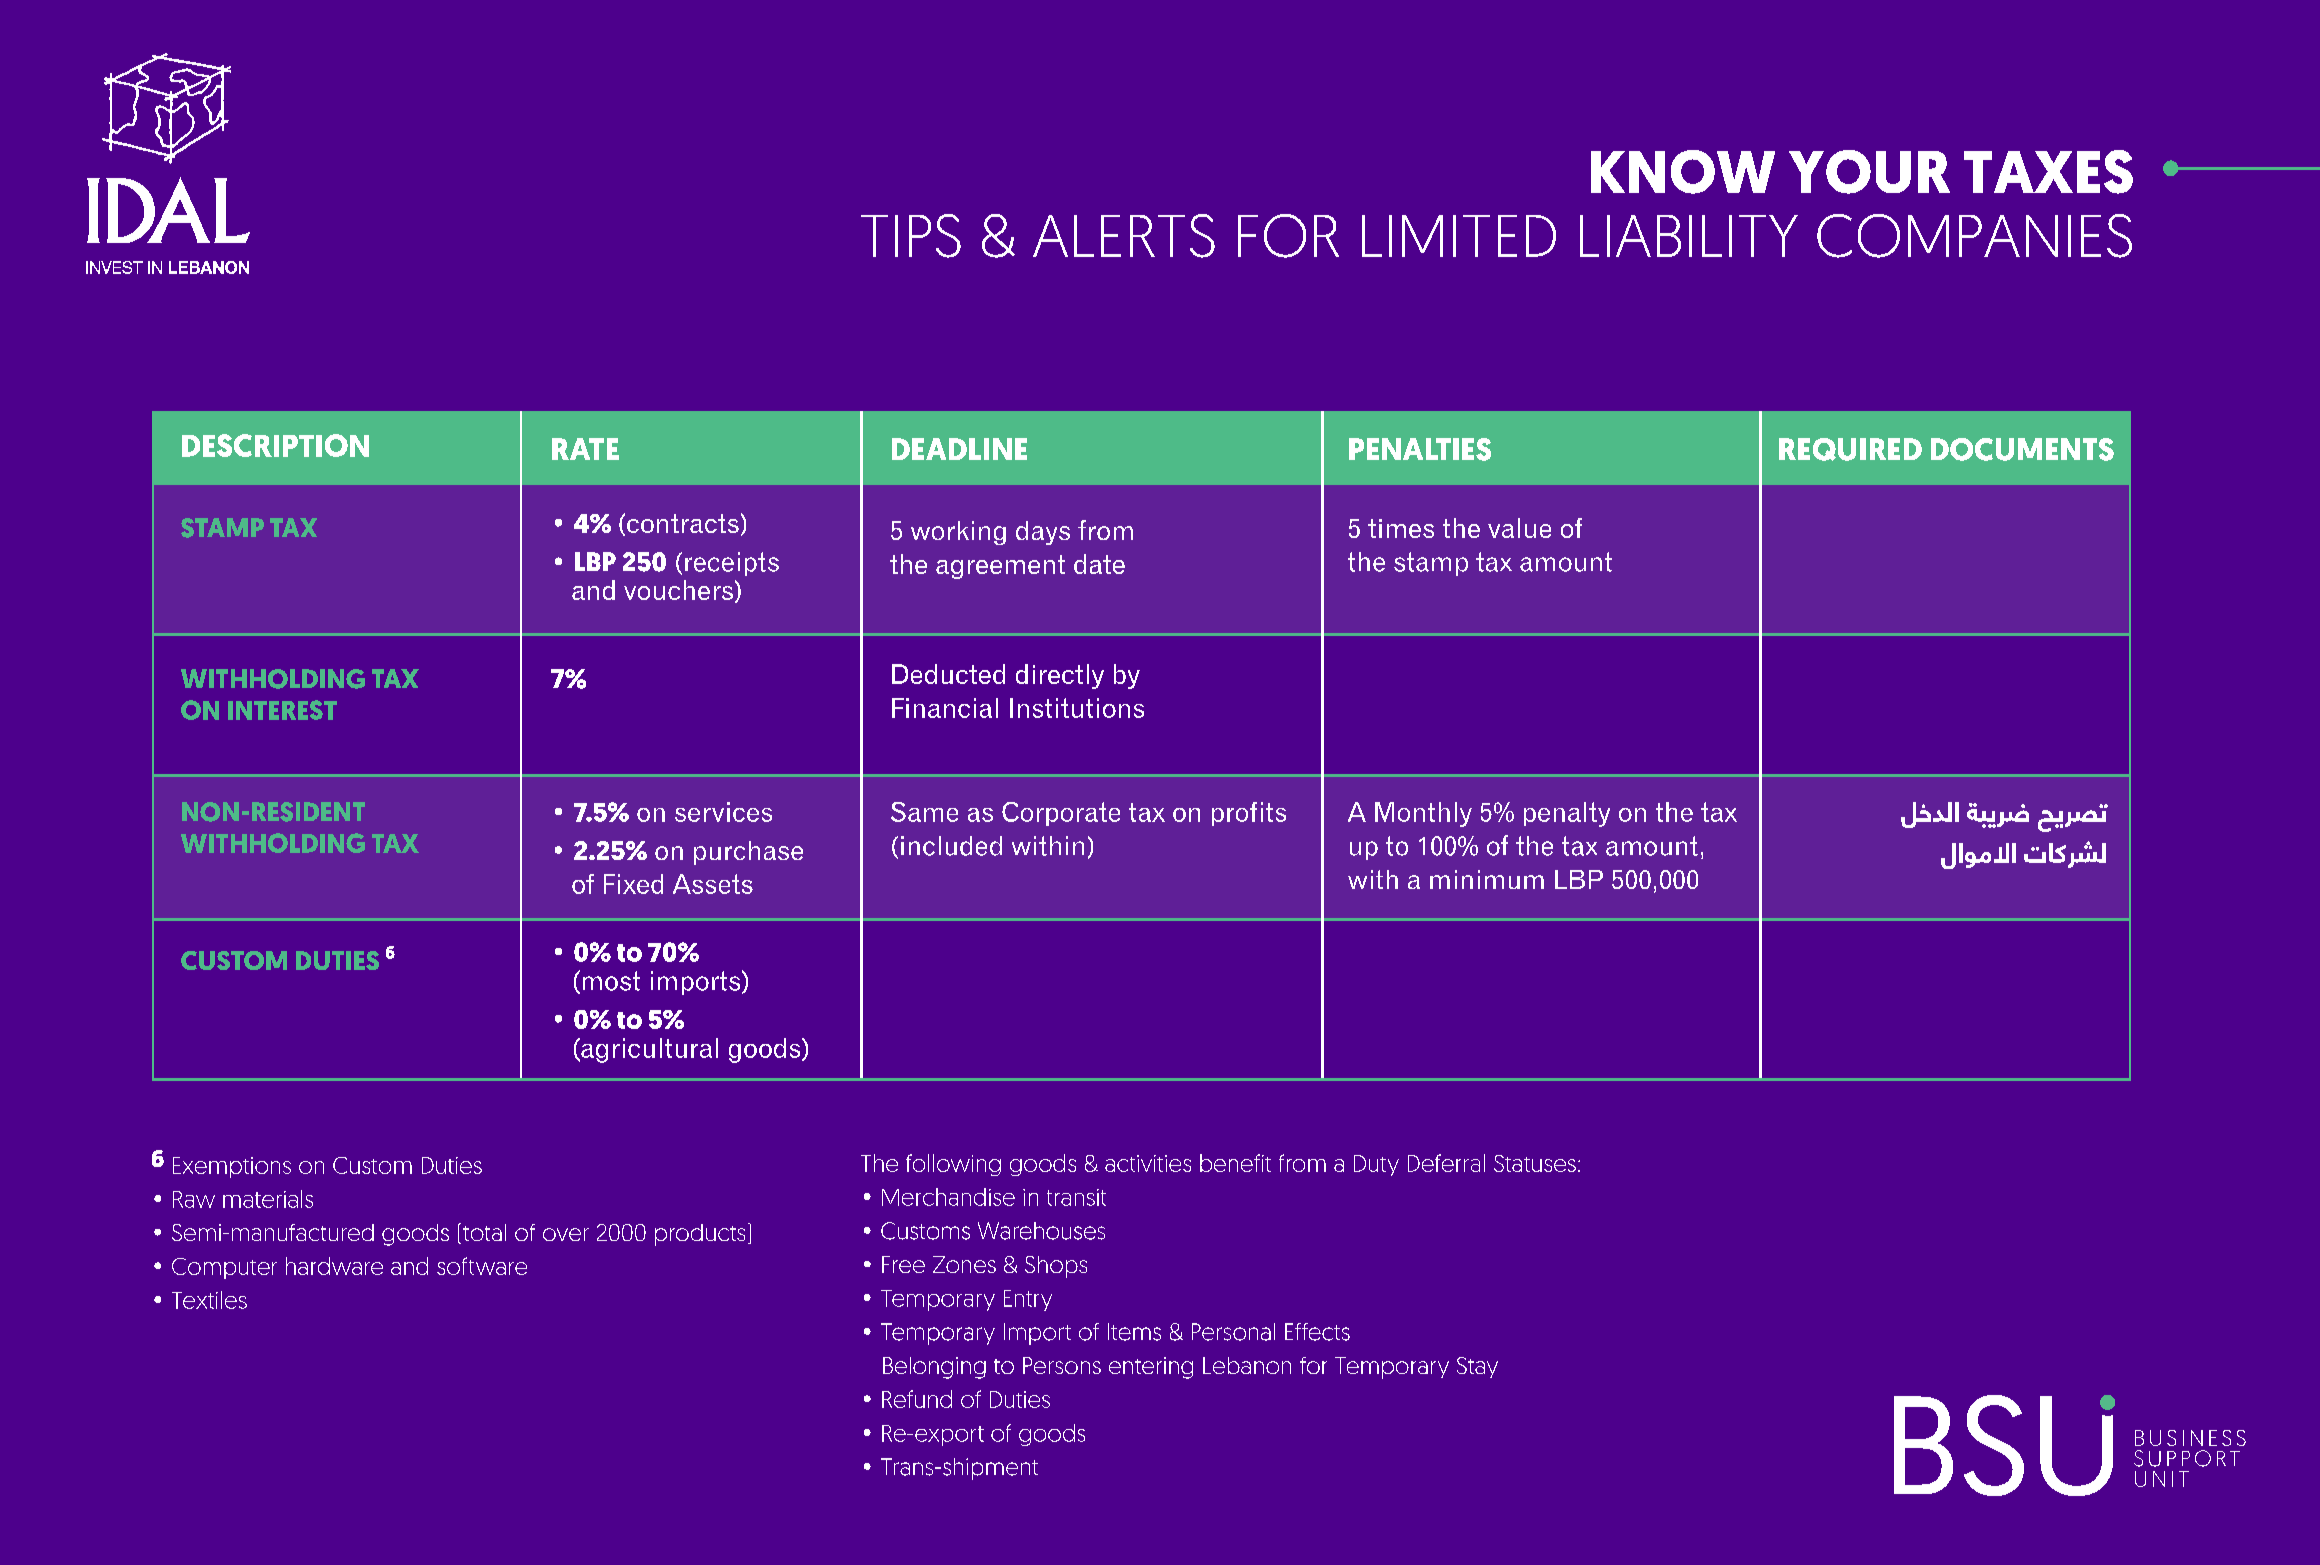  I want to click on Textiles, so click(209, 1300).
